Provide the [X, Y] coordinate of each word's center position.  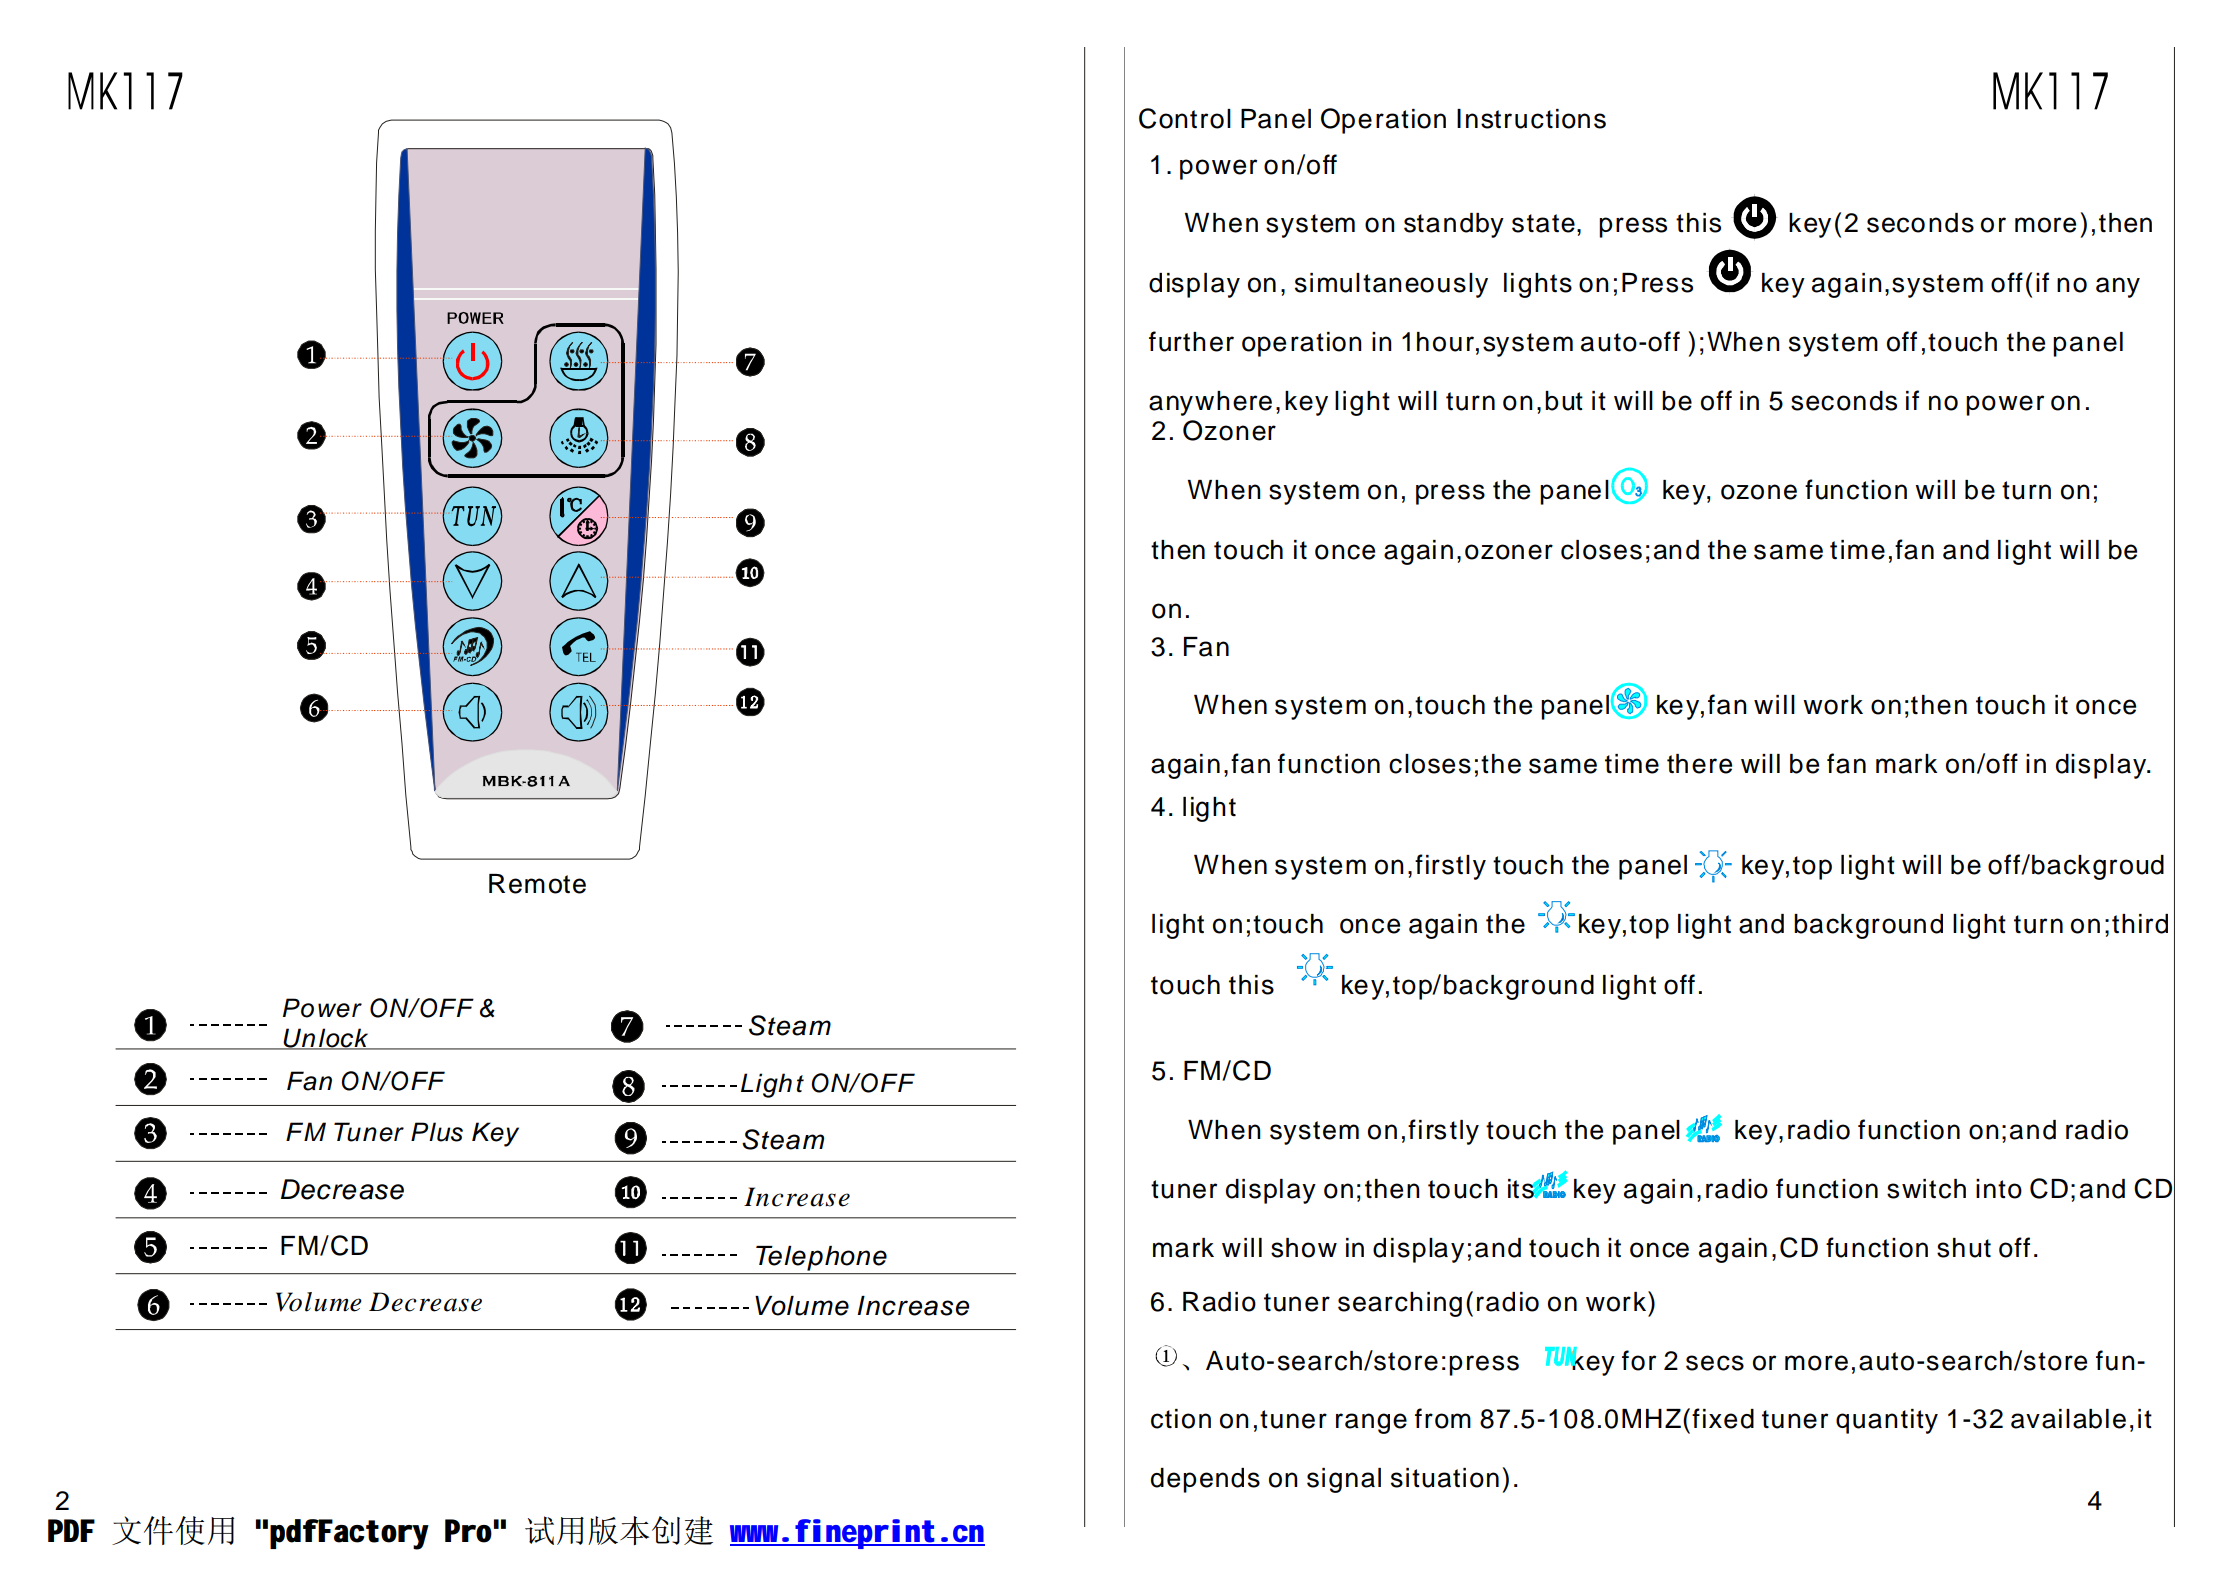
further [1191, 341]
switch [1926, 1189]
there [1699, 764]
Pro [468, 1531]
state [1543, 223]
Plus [437, 1132]
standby [1454, 225]
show [1304, 1248]
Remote [537, 884]
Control [1185, 118]
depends [1205, 1480]
